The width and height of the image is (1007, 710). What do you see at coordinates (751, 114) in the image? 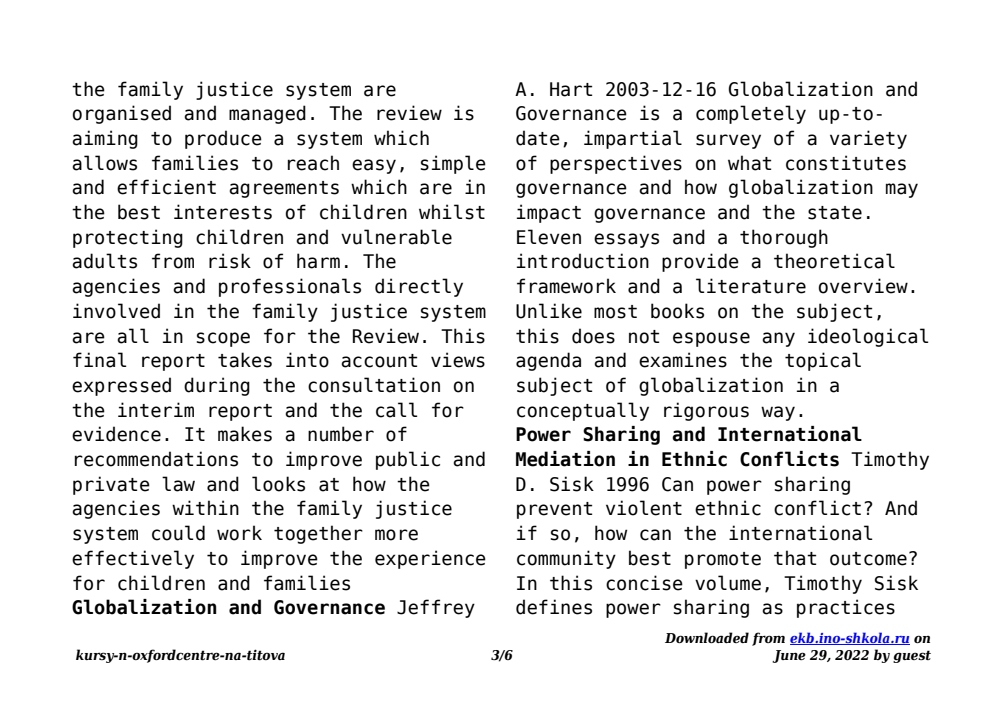
I see `completely` at bounding box center [751, 114].
